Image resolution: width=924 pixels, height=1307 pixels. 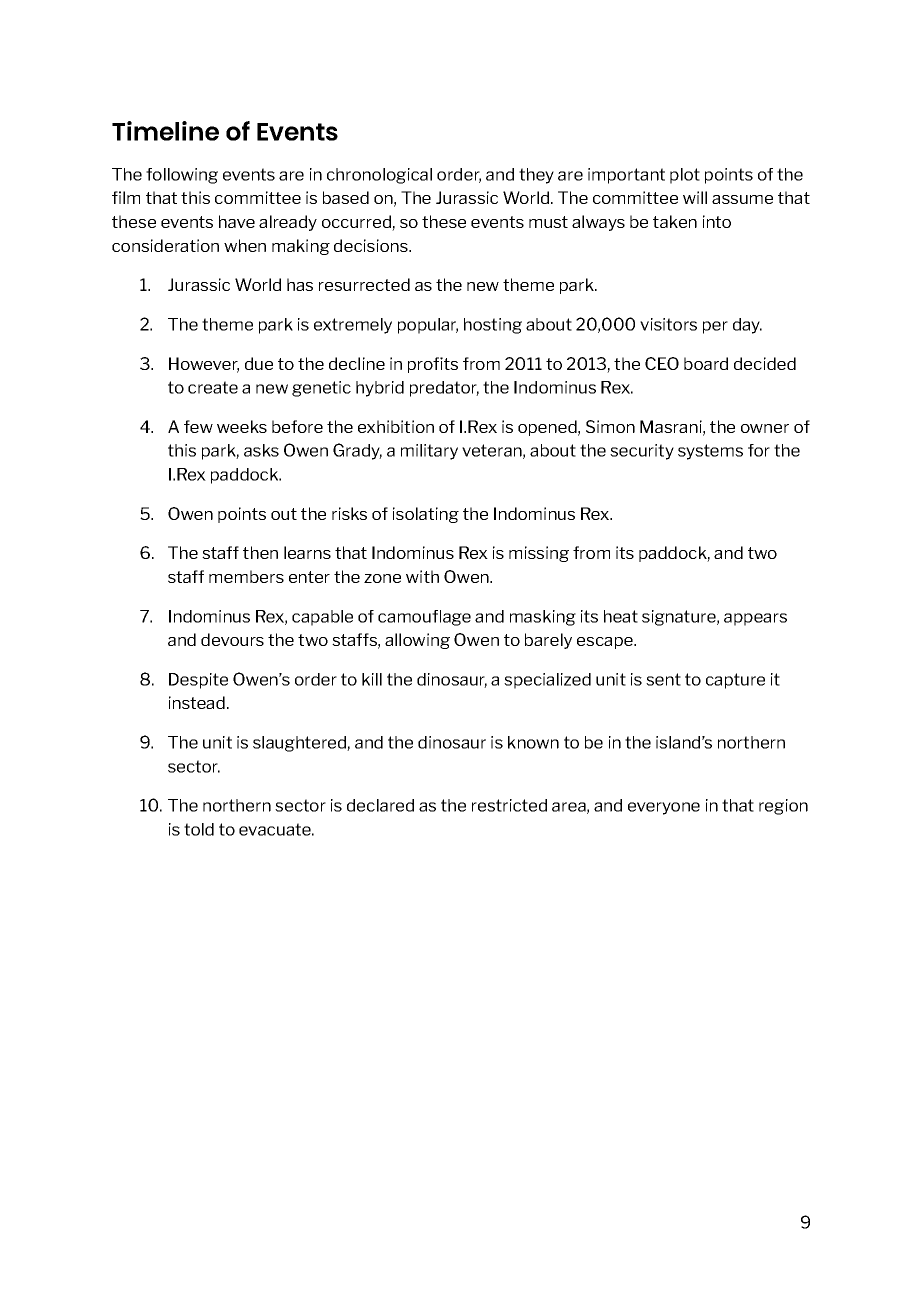 What do you see at coordinates (710, 452) in the screenshot?
I see `systems` at bounding box center [710, 452].
